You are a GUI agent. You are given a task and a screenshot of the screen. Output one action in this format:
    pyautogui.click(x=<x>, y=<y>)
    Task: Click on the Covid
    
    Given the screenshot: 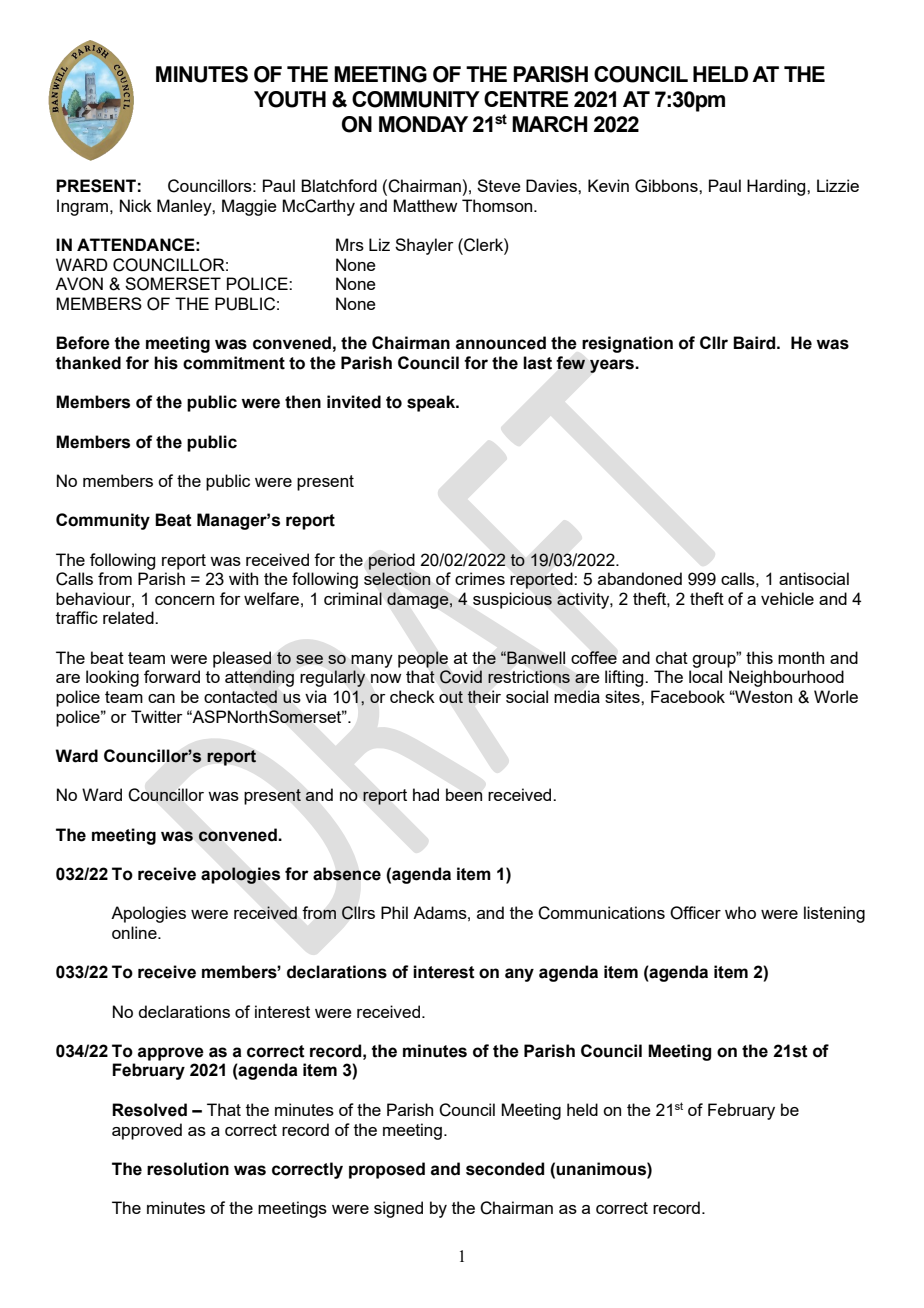 What is the action you would take?
    pyautogui.click(x=461, y=677)
